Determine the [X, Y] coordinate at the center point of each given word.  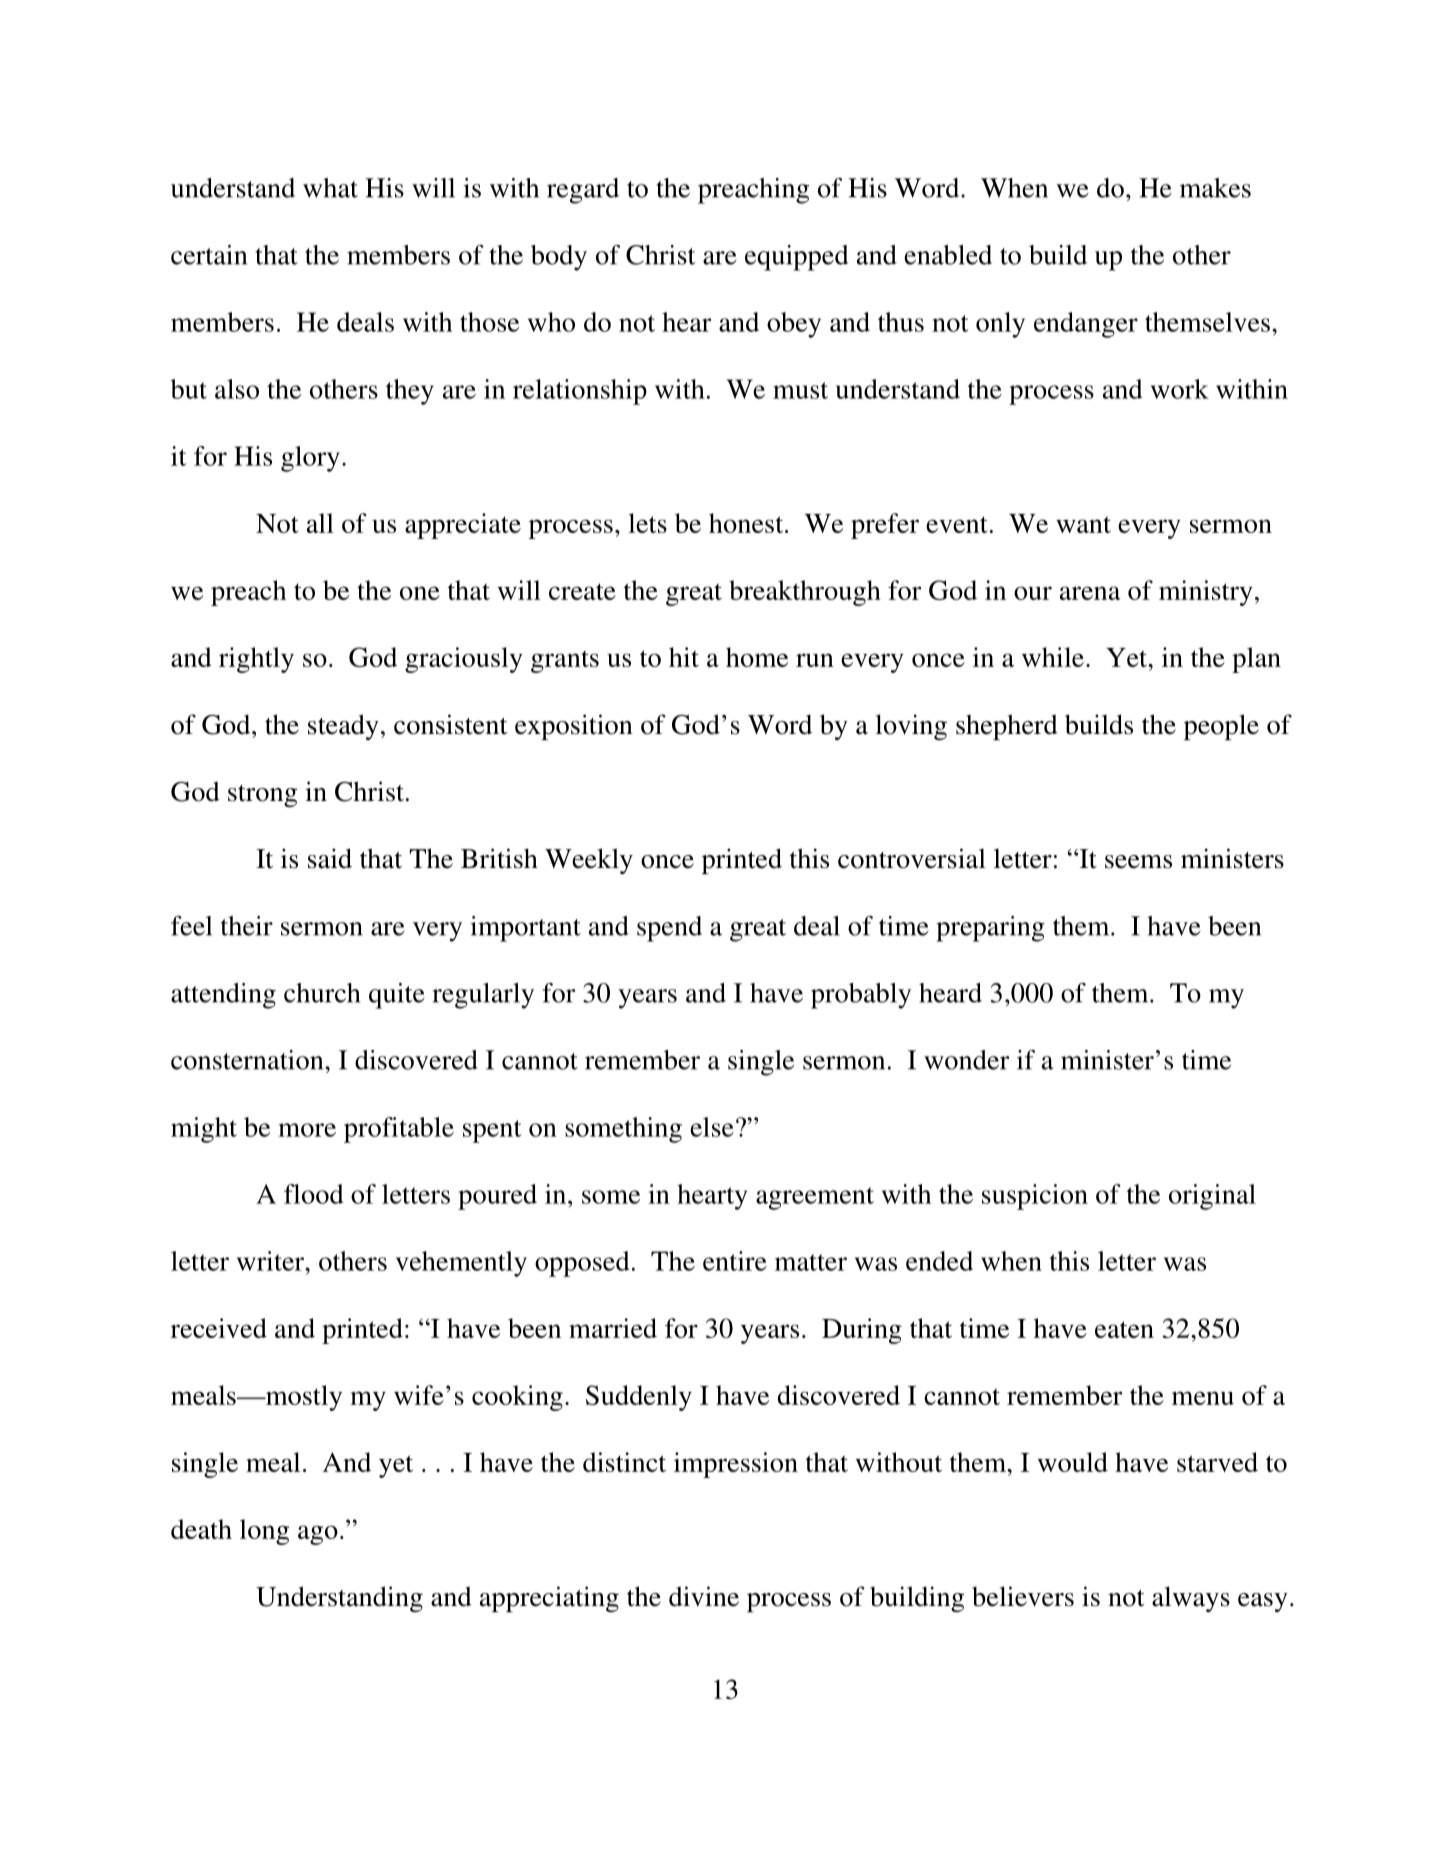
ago [318, 1535]
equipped [796, 258]
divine [704, 1596]
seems [1138, 862]
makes [1215, 188]
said [330, 858]
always [1191, 1599]
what [330, 188]
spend [669, 929]
